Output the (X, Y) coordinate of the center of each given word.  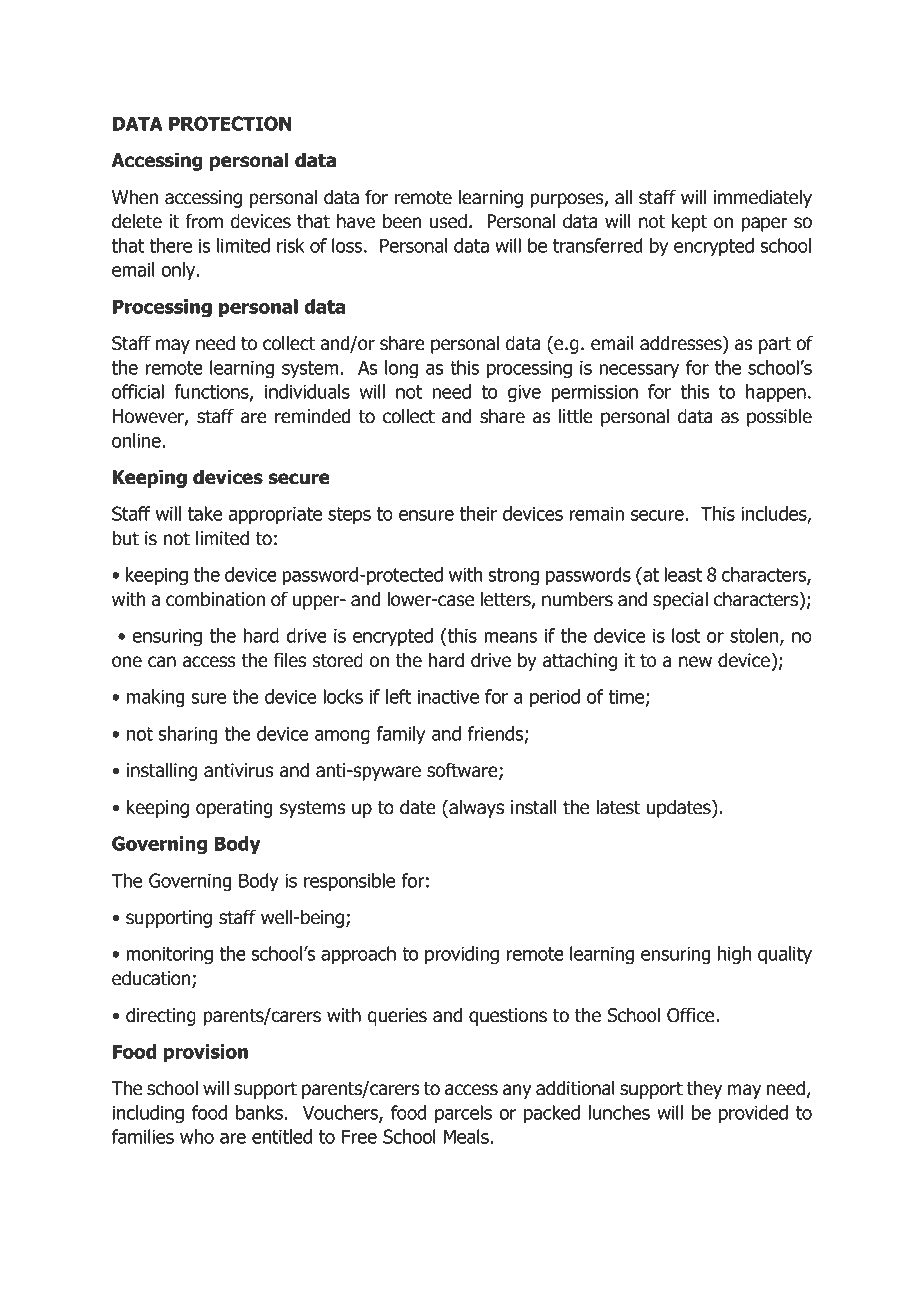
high (734, 955)
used (448, 221)
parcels (463, 1114)
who (197, 1136)
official (138, 391)
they (704, 1089)
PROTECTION (230, 123)
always (475, 808)
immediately (763, 198)
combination (215, 599)
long (401, 369)
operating (234, 809)
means (510, 637)
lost (686, 635)
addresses (682, 344)
